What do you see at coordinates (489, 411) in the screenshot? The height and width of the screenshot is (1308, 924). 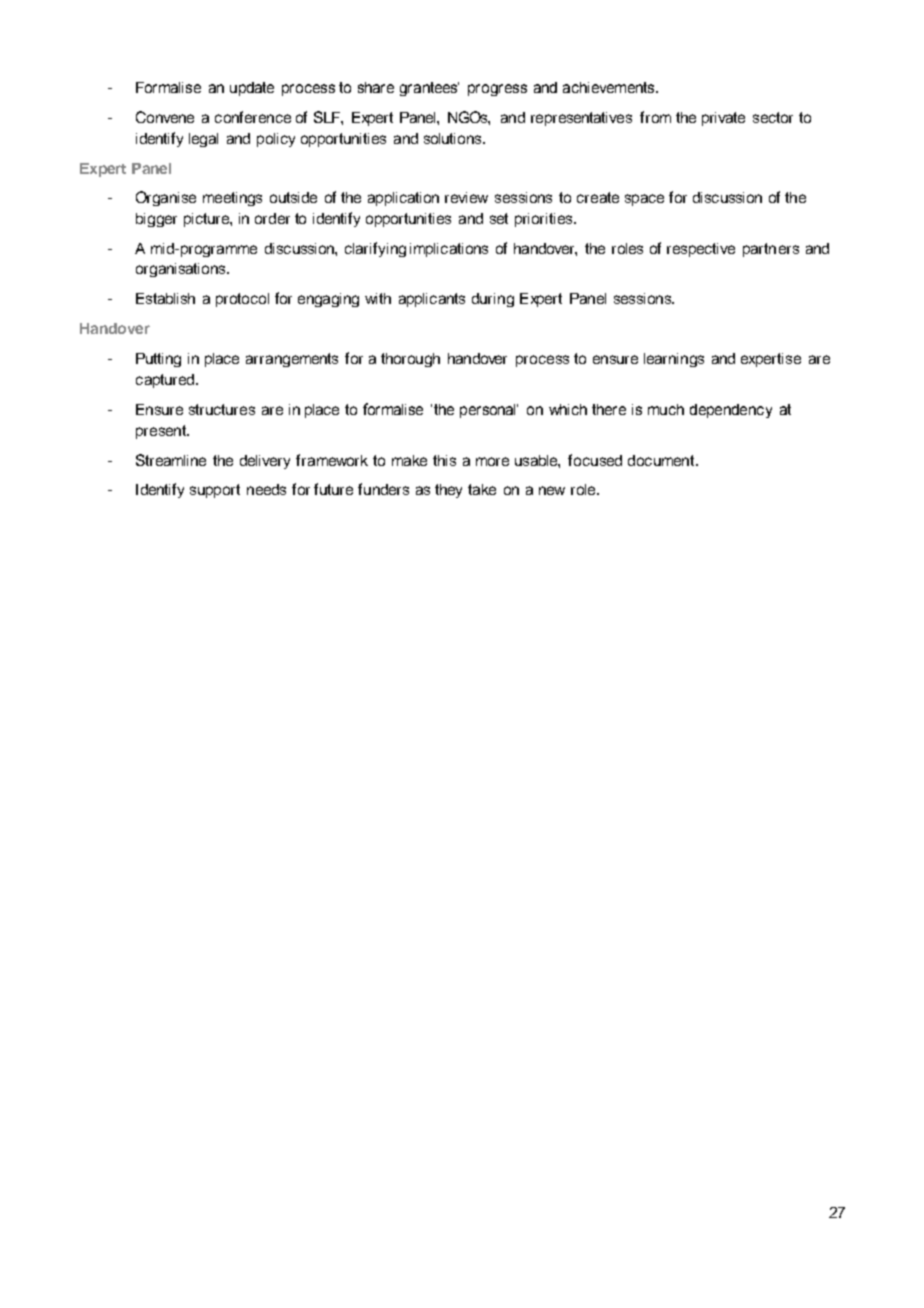 I see `personal` at bounding box center [489, 411].
